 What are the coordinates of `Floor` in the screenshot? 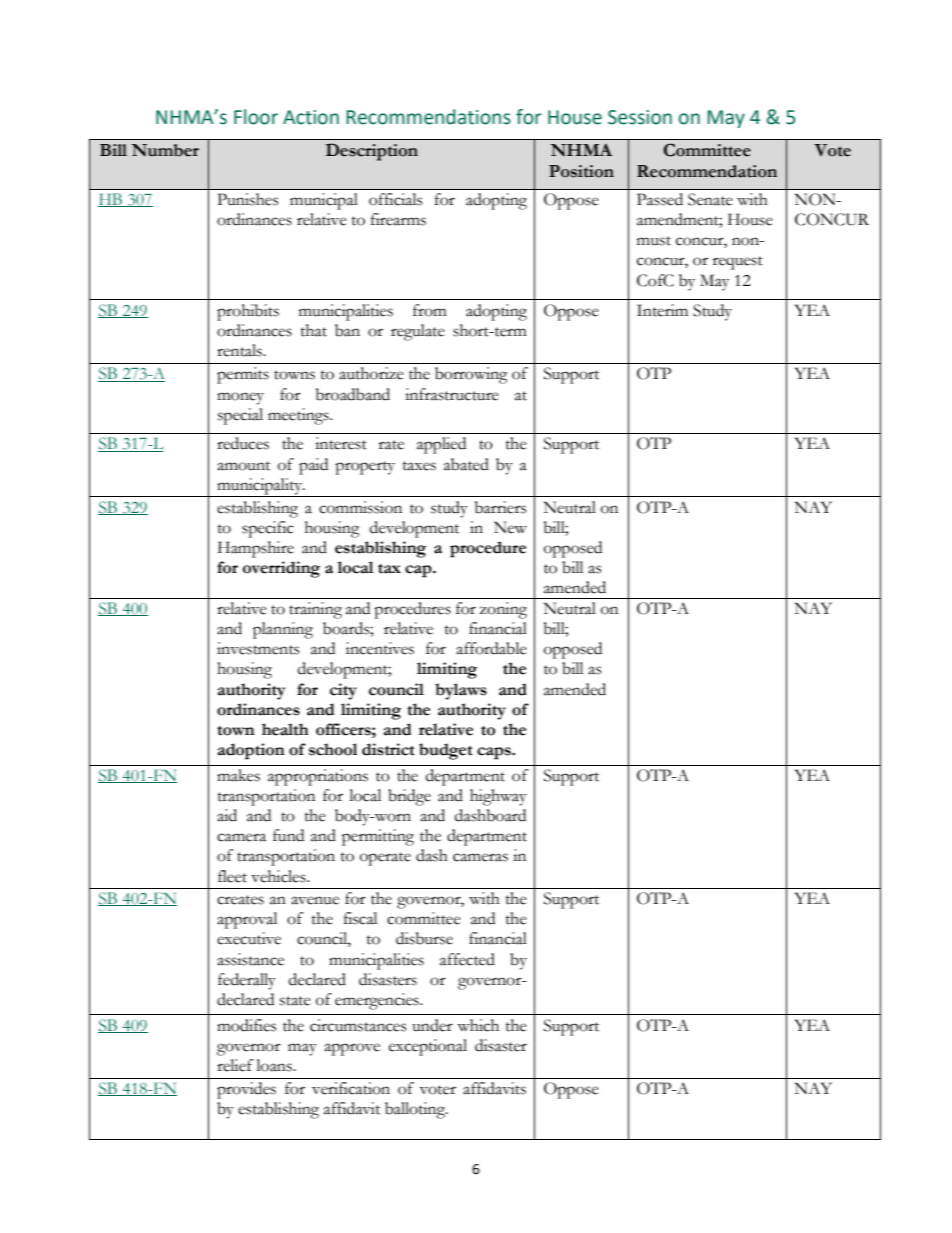 It's located at (256, 117).
